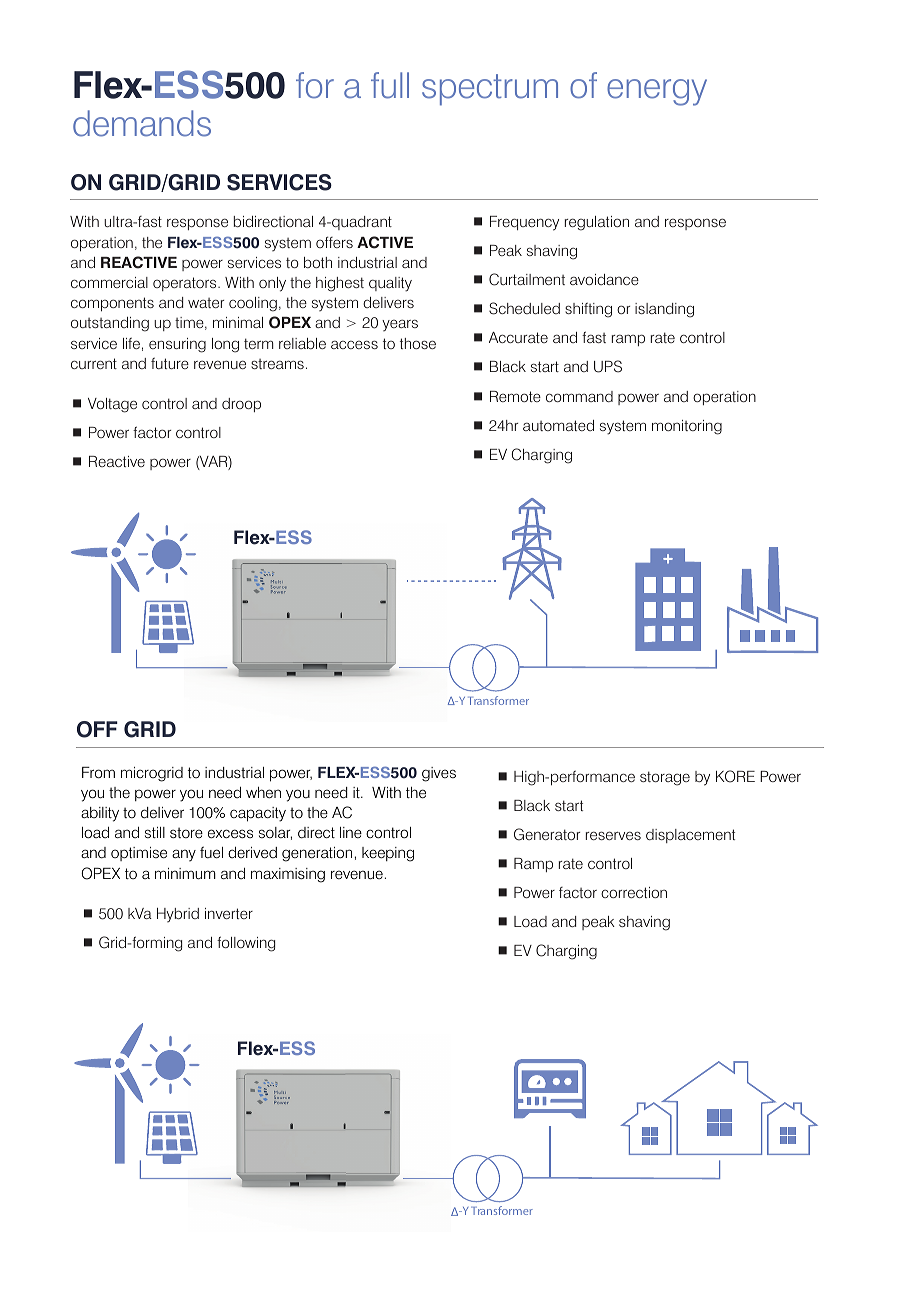 The image size is (924, 1308). I want to click on demands, so click(142, 123).
